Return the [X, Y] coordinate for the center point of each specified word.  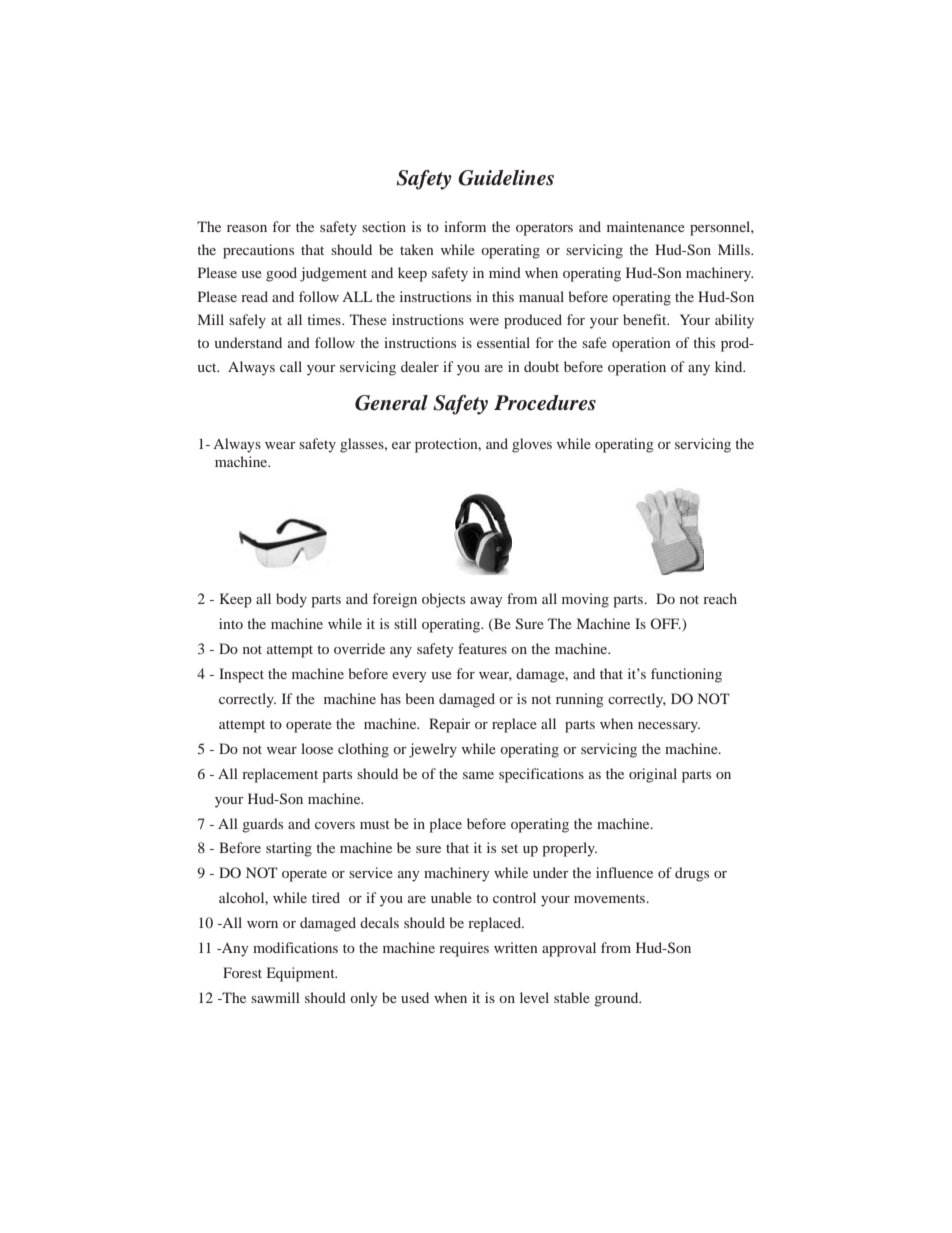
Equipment [302, 974]
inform [465, 226]
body [291, 600]
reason [247, 228]
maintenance [646, 226]
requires [464, 949]
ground [617, 999]
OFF [665, 623]
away [486, 602]
